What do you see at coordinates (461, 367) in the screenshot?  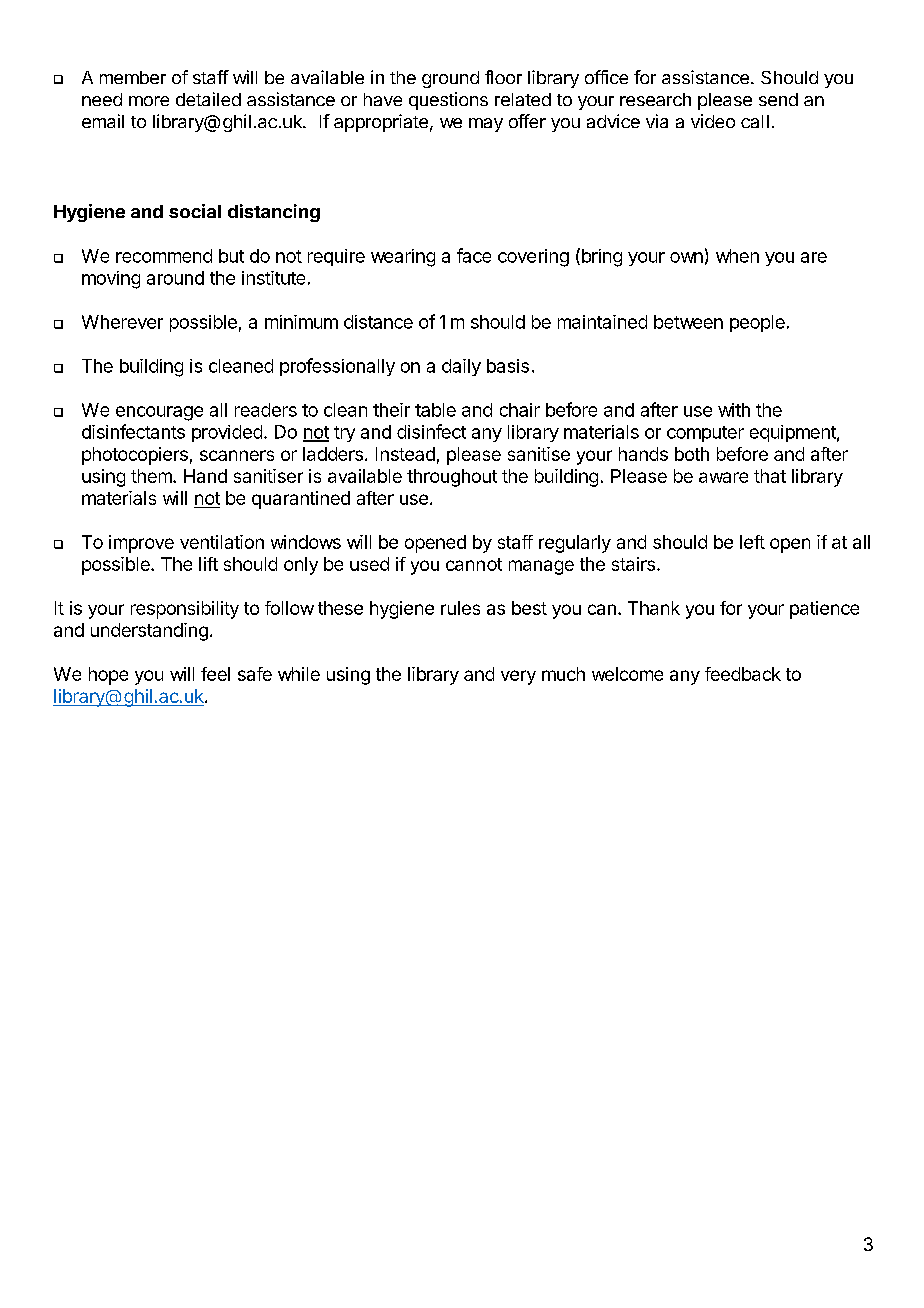 I see `daily` at bounding box center [461, 367].
